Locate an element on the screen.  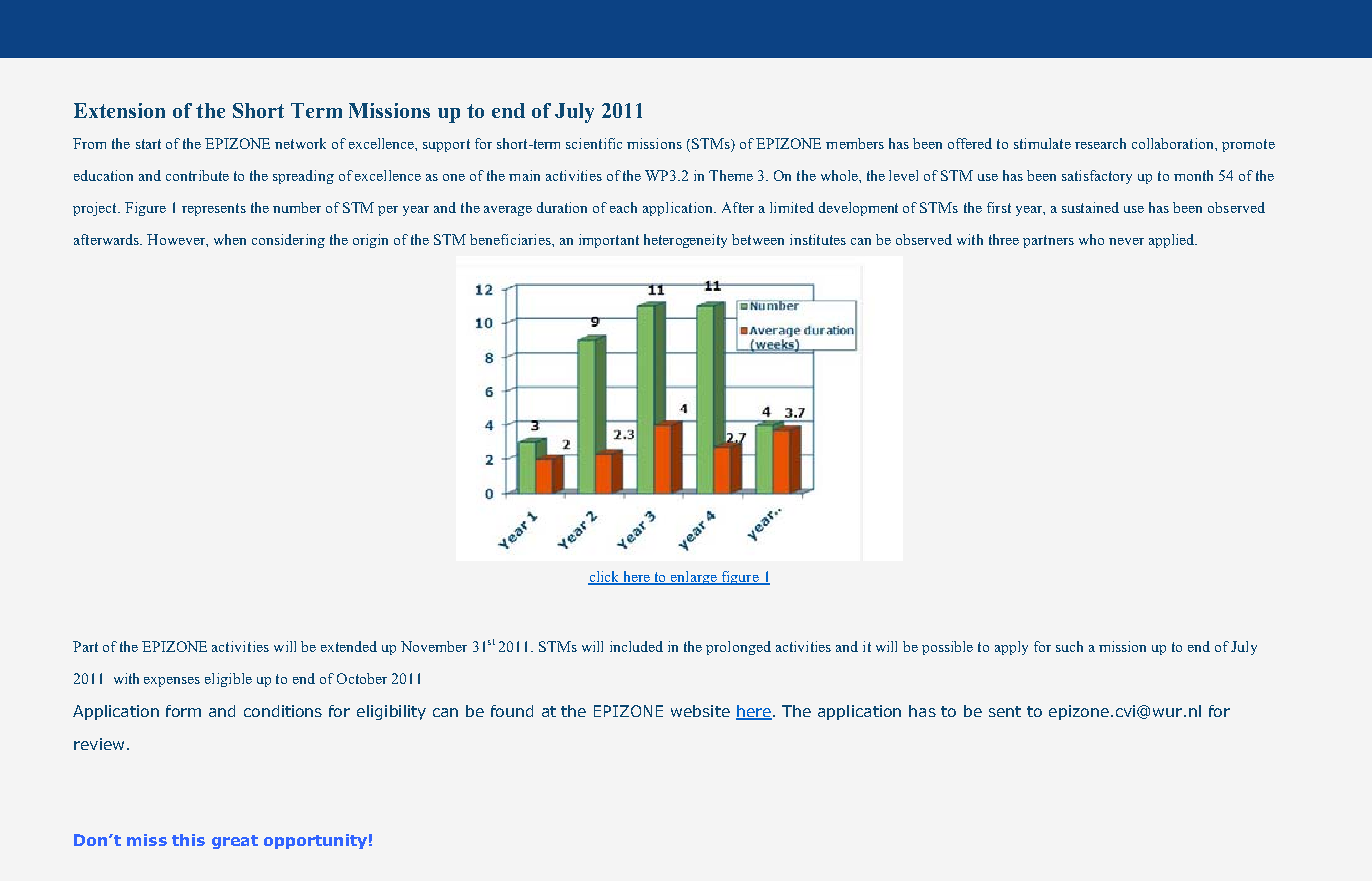
click is located at coordinates (605, 578).
